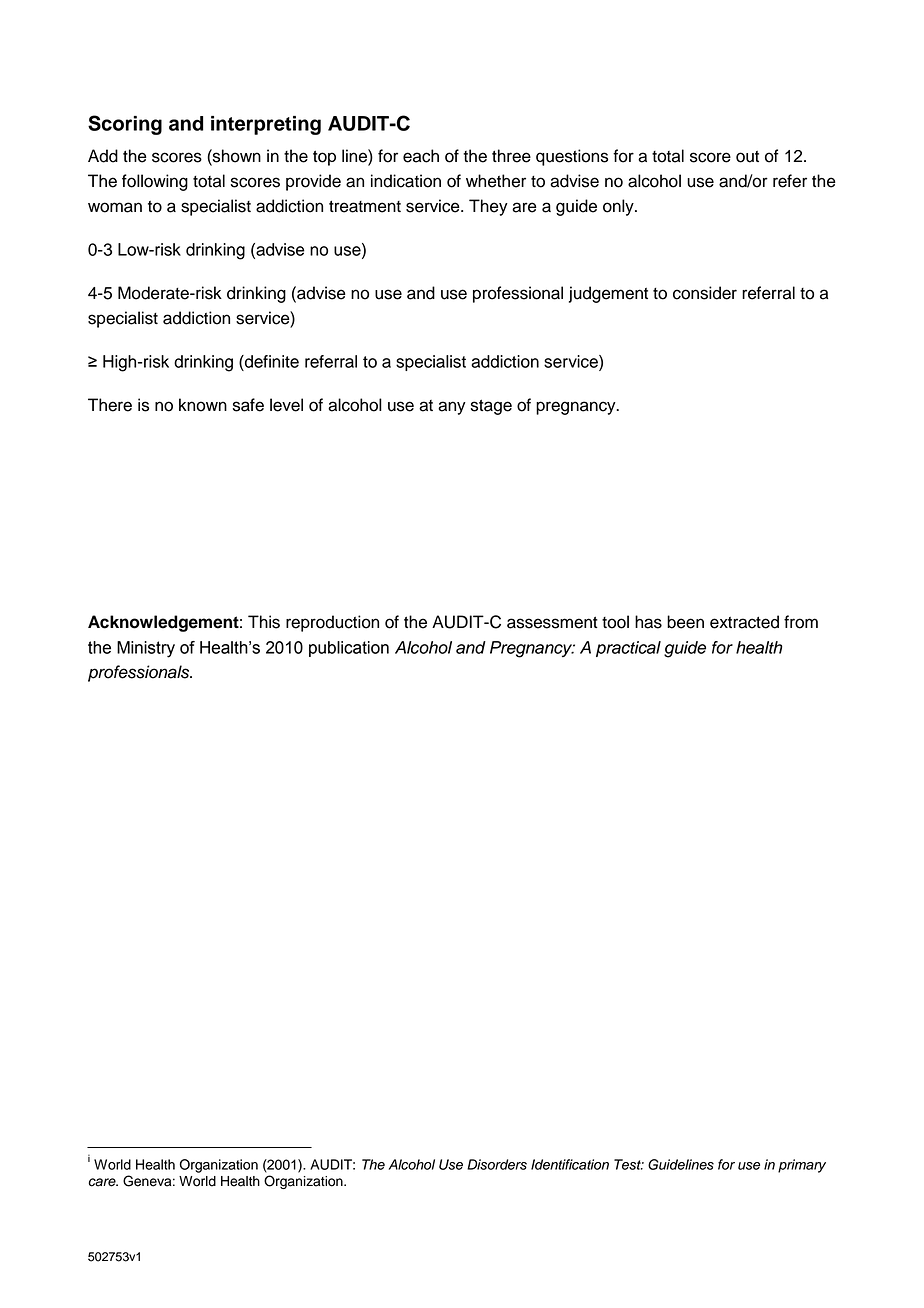  Describe the element at coordinates (452, 408) in the image. I see `any` at that location.
